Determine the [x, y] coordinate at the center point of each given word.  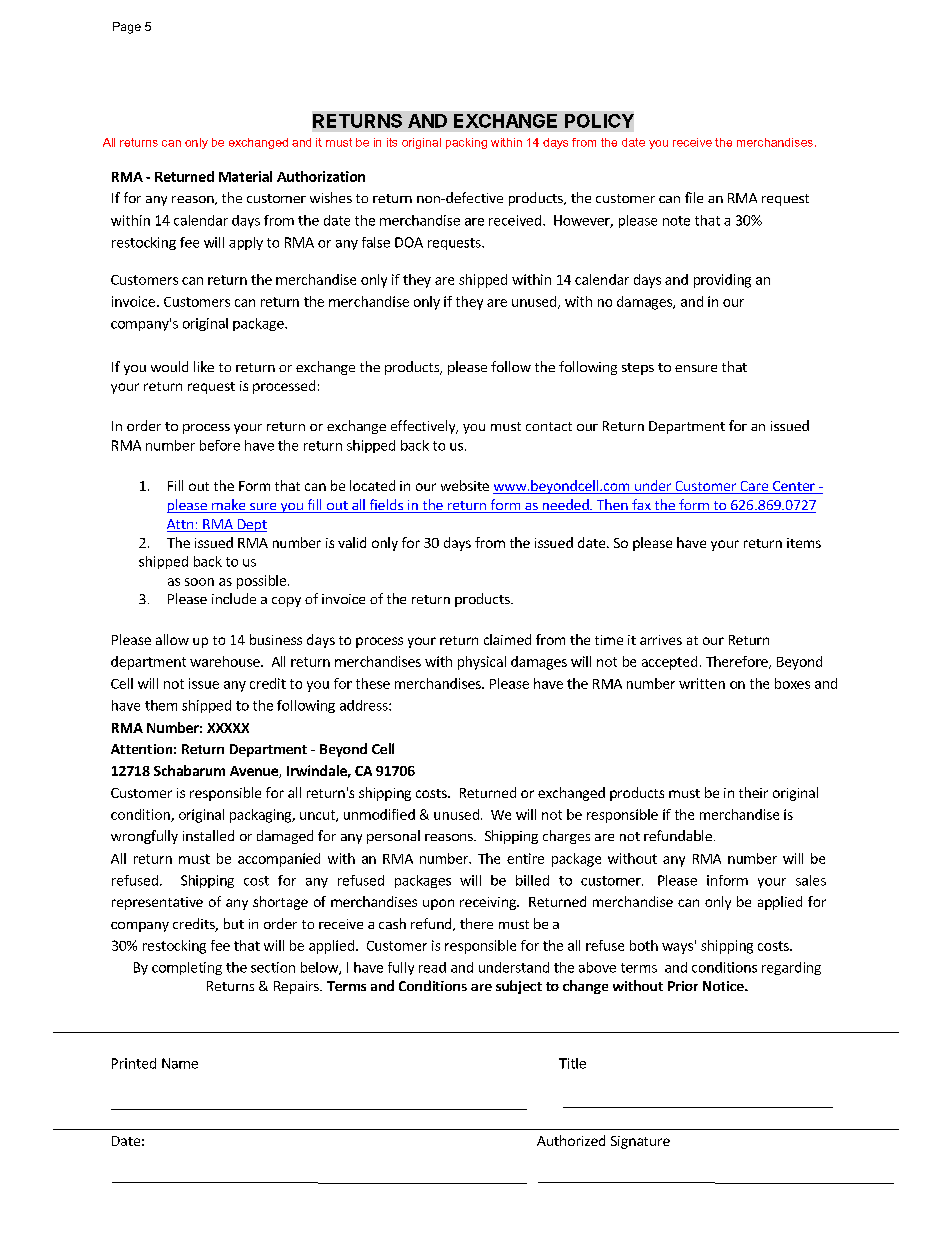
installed [208, 835]
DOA [409, 242]
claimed [507, 639]
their [753, 792]
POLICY [599, 121]
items [804, 543]
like [204, 366]
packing [466, 143]
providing [722, 281]
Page [127, 28]
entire [525, 858]
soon [199, 582]
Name [180, 1063]
